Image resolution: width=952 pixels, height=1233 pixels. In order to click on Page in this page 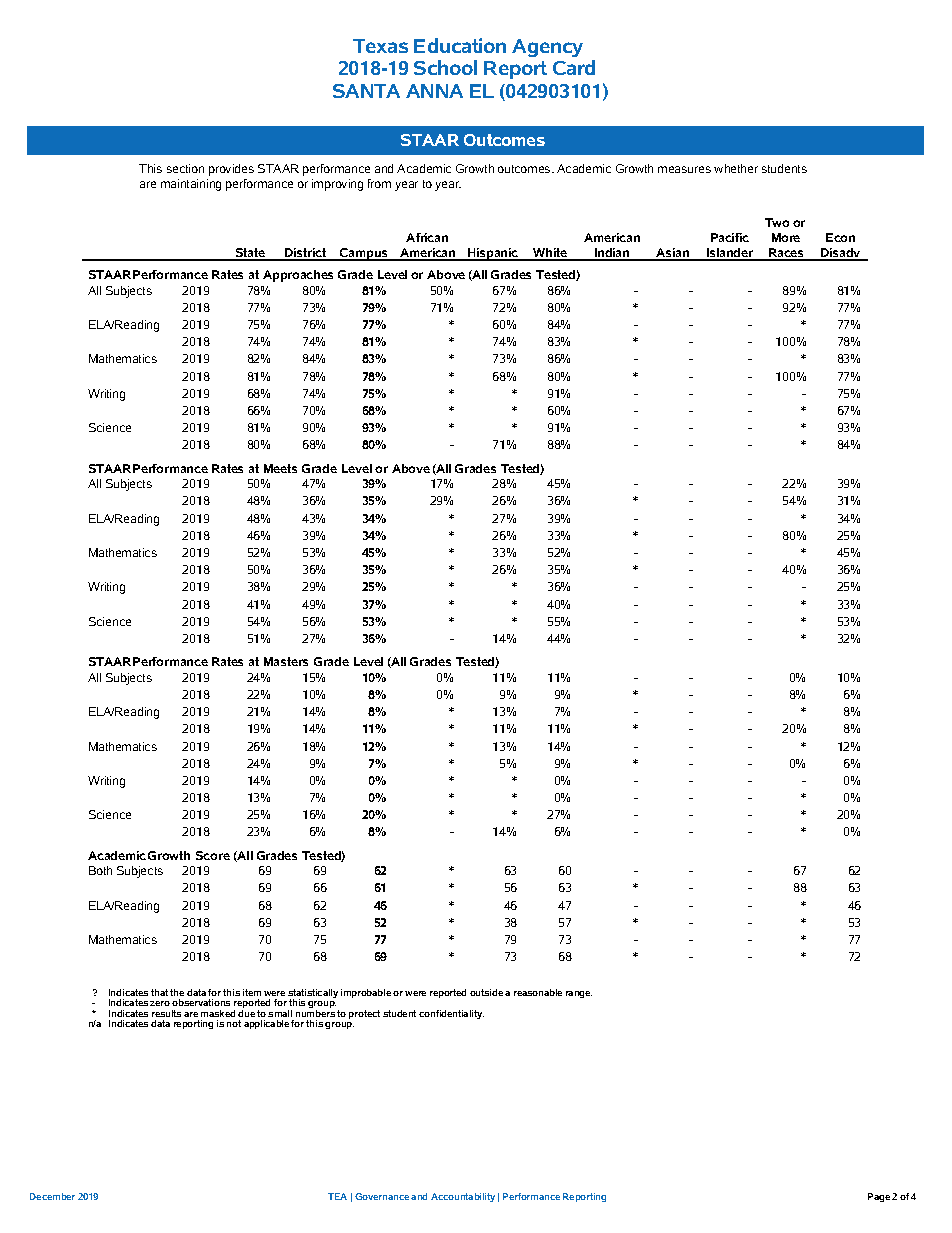, I will do `click(879, 1197)`.
